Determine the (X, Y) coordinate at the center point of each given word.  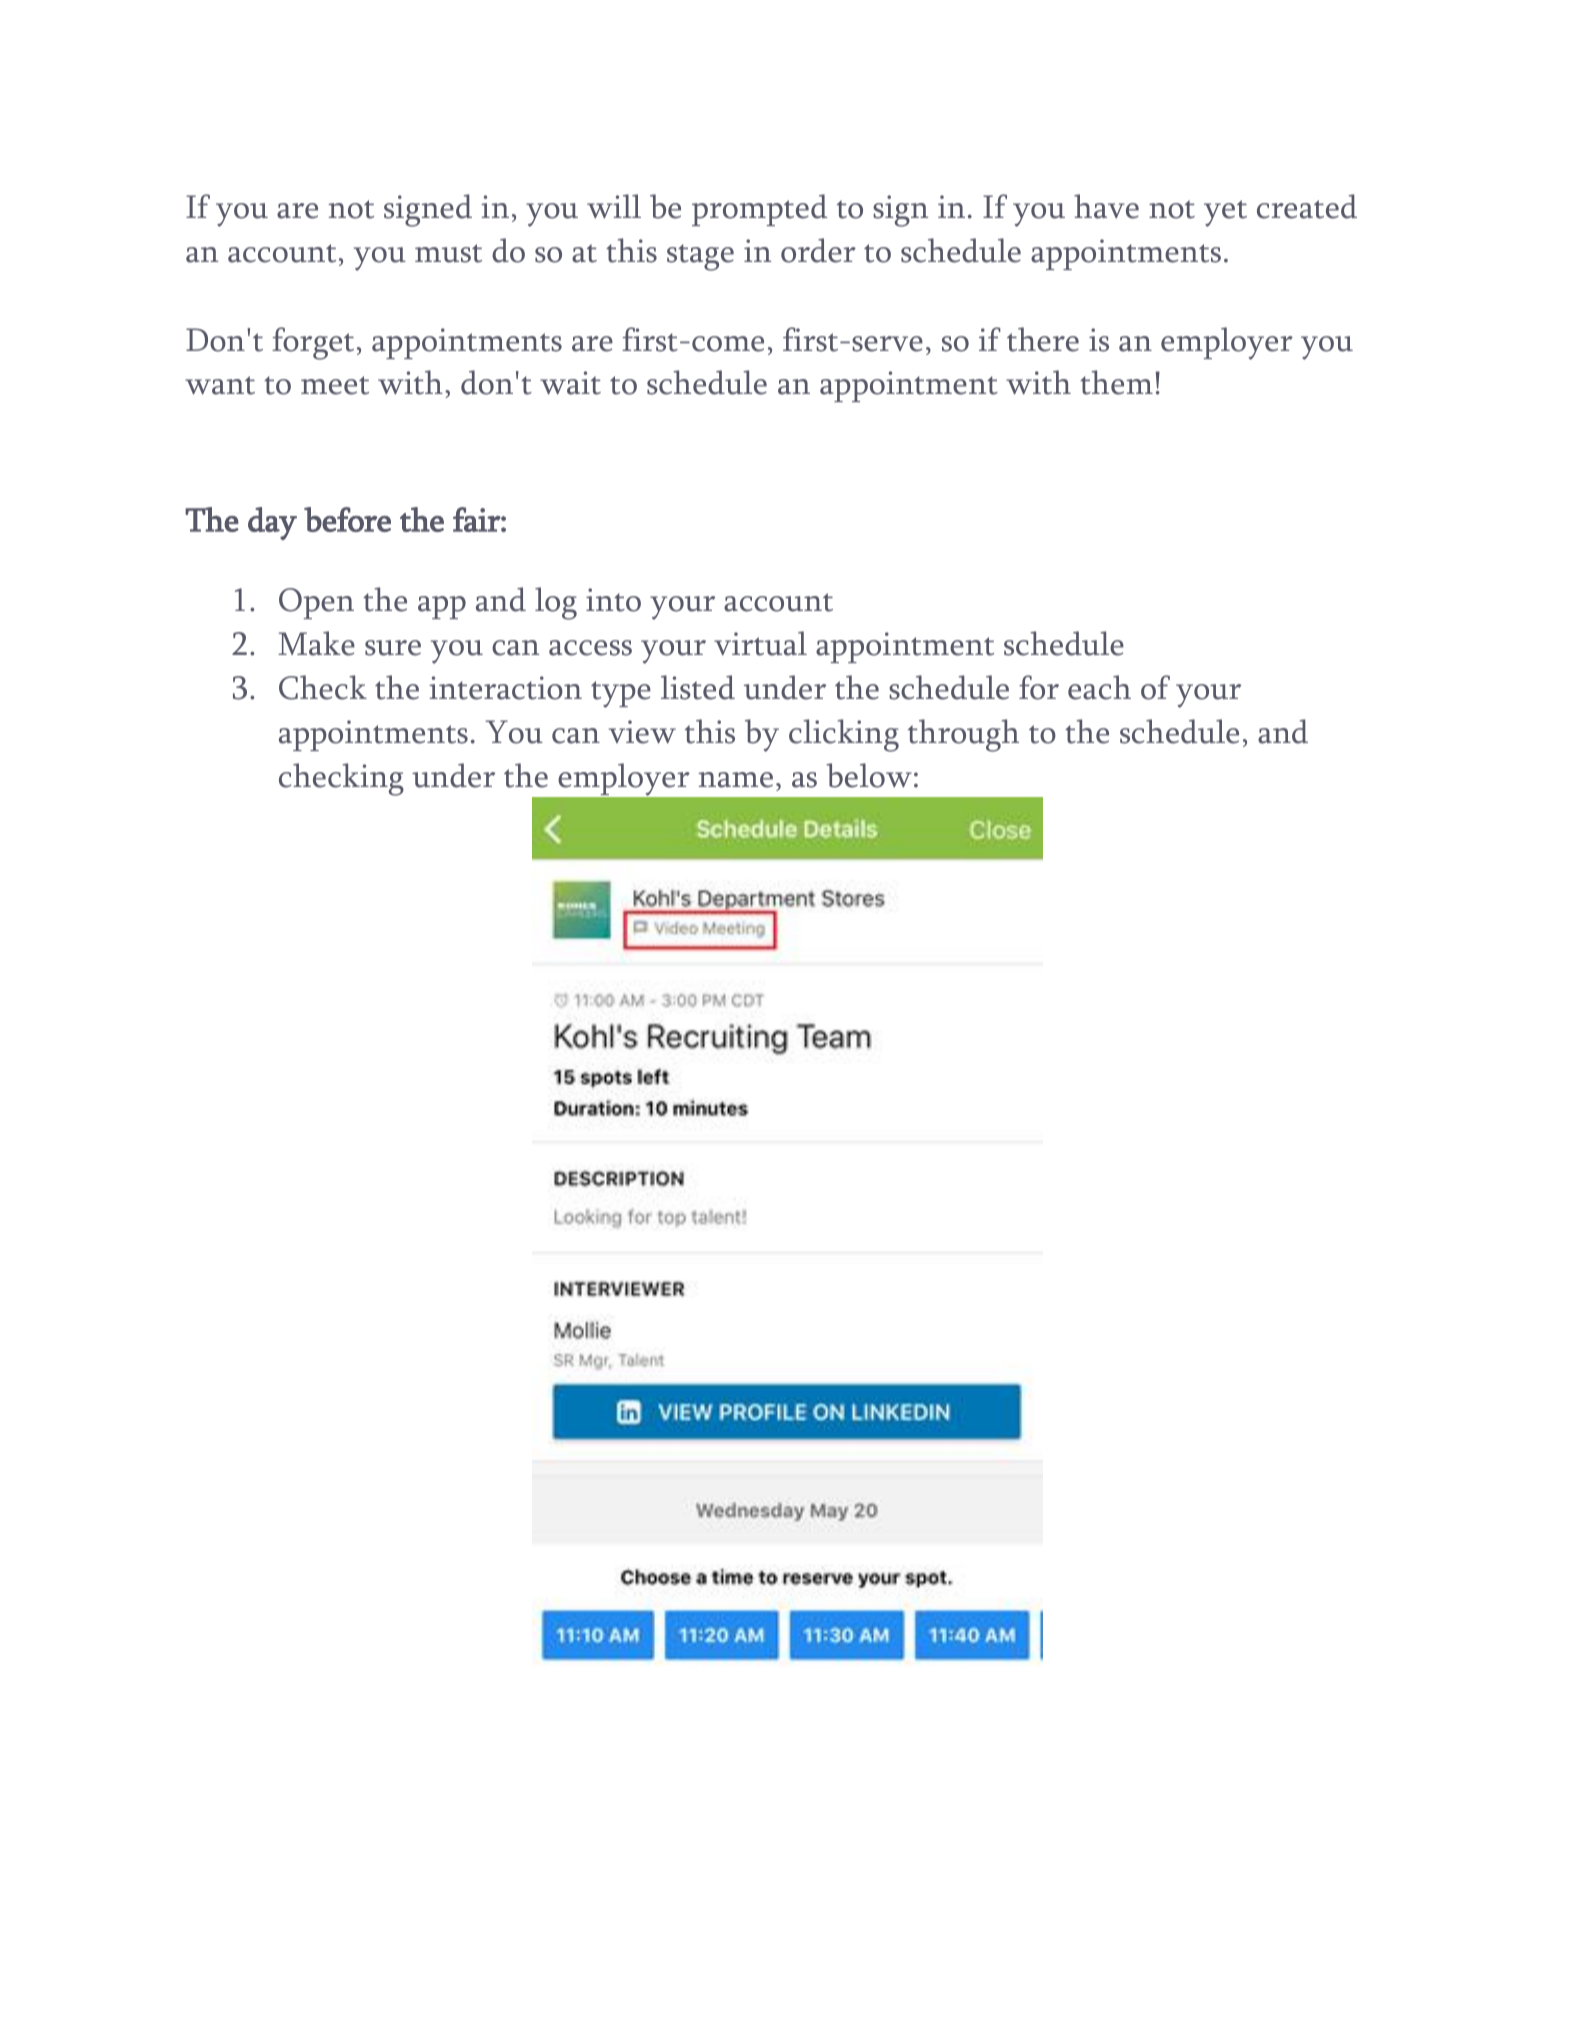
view (642, 732)
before (347, 519)
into (613, 600)
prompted (759, 210)
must (448, 253)
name (735, 780)
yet (1225, 213)
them (1116, 382)
